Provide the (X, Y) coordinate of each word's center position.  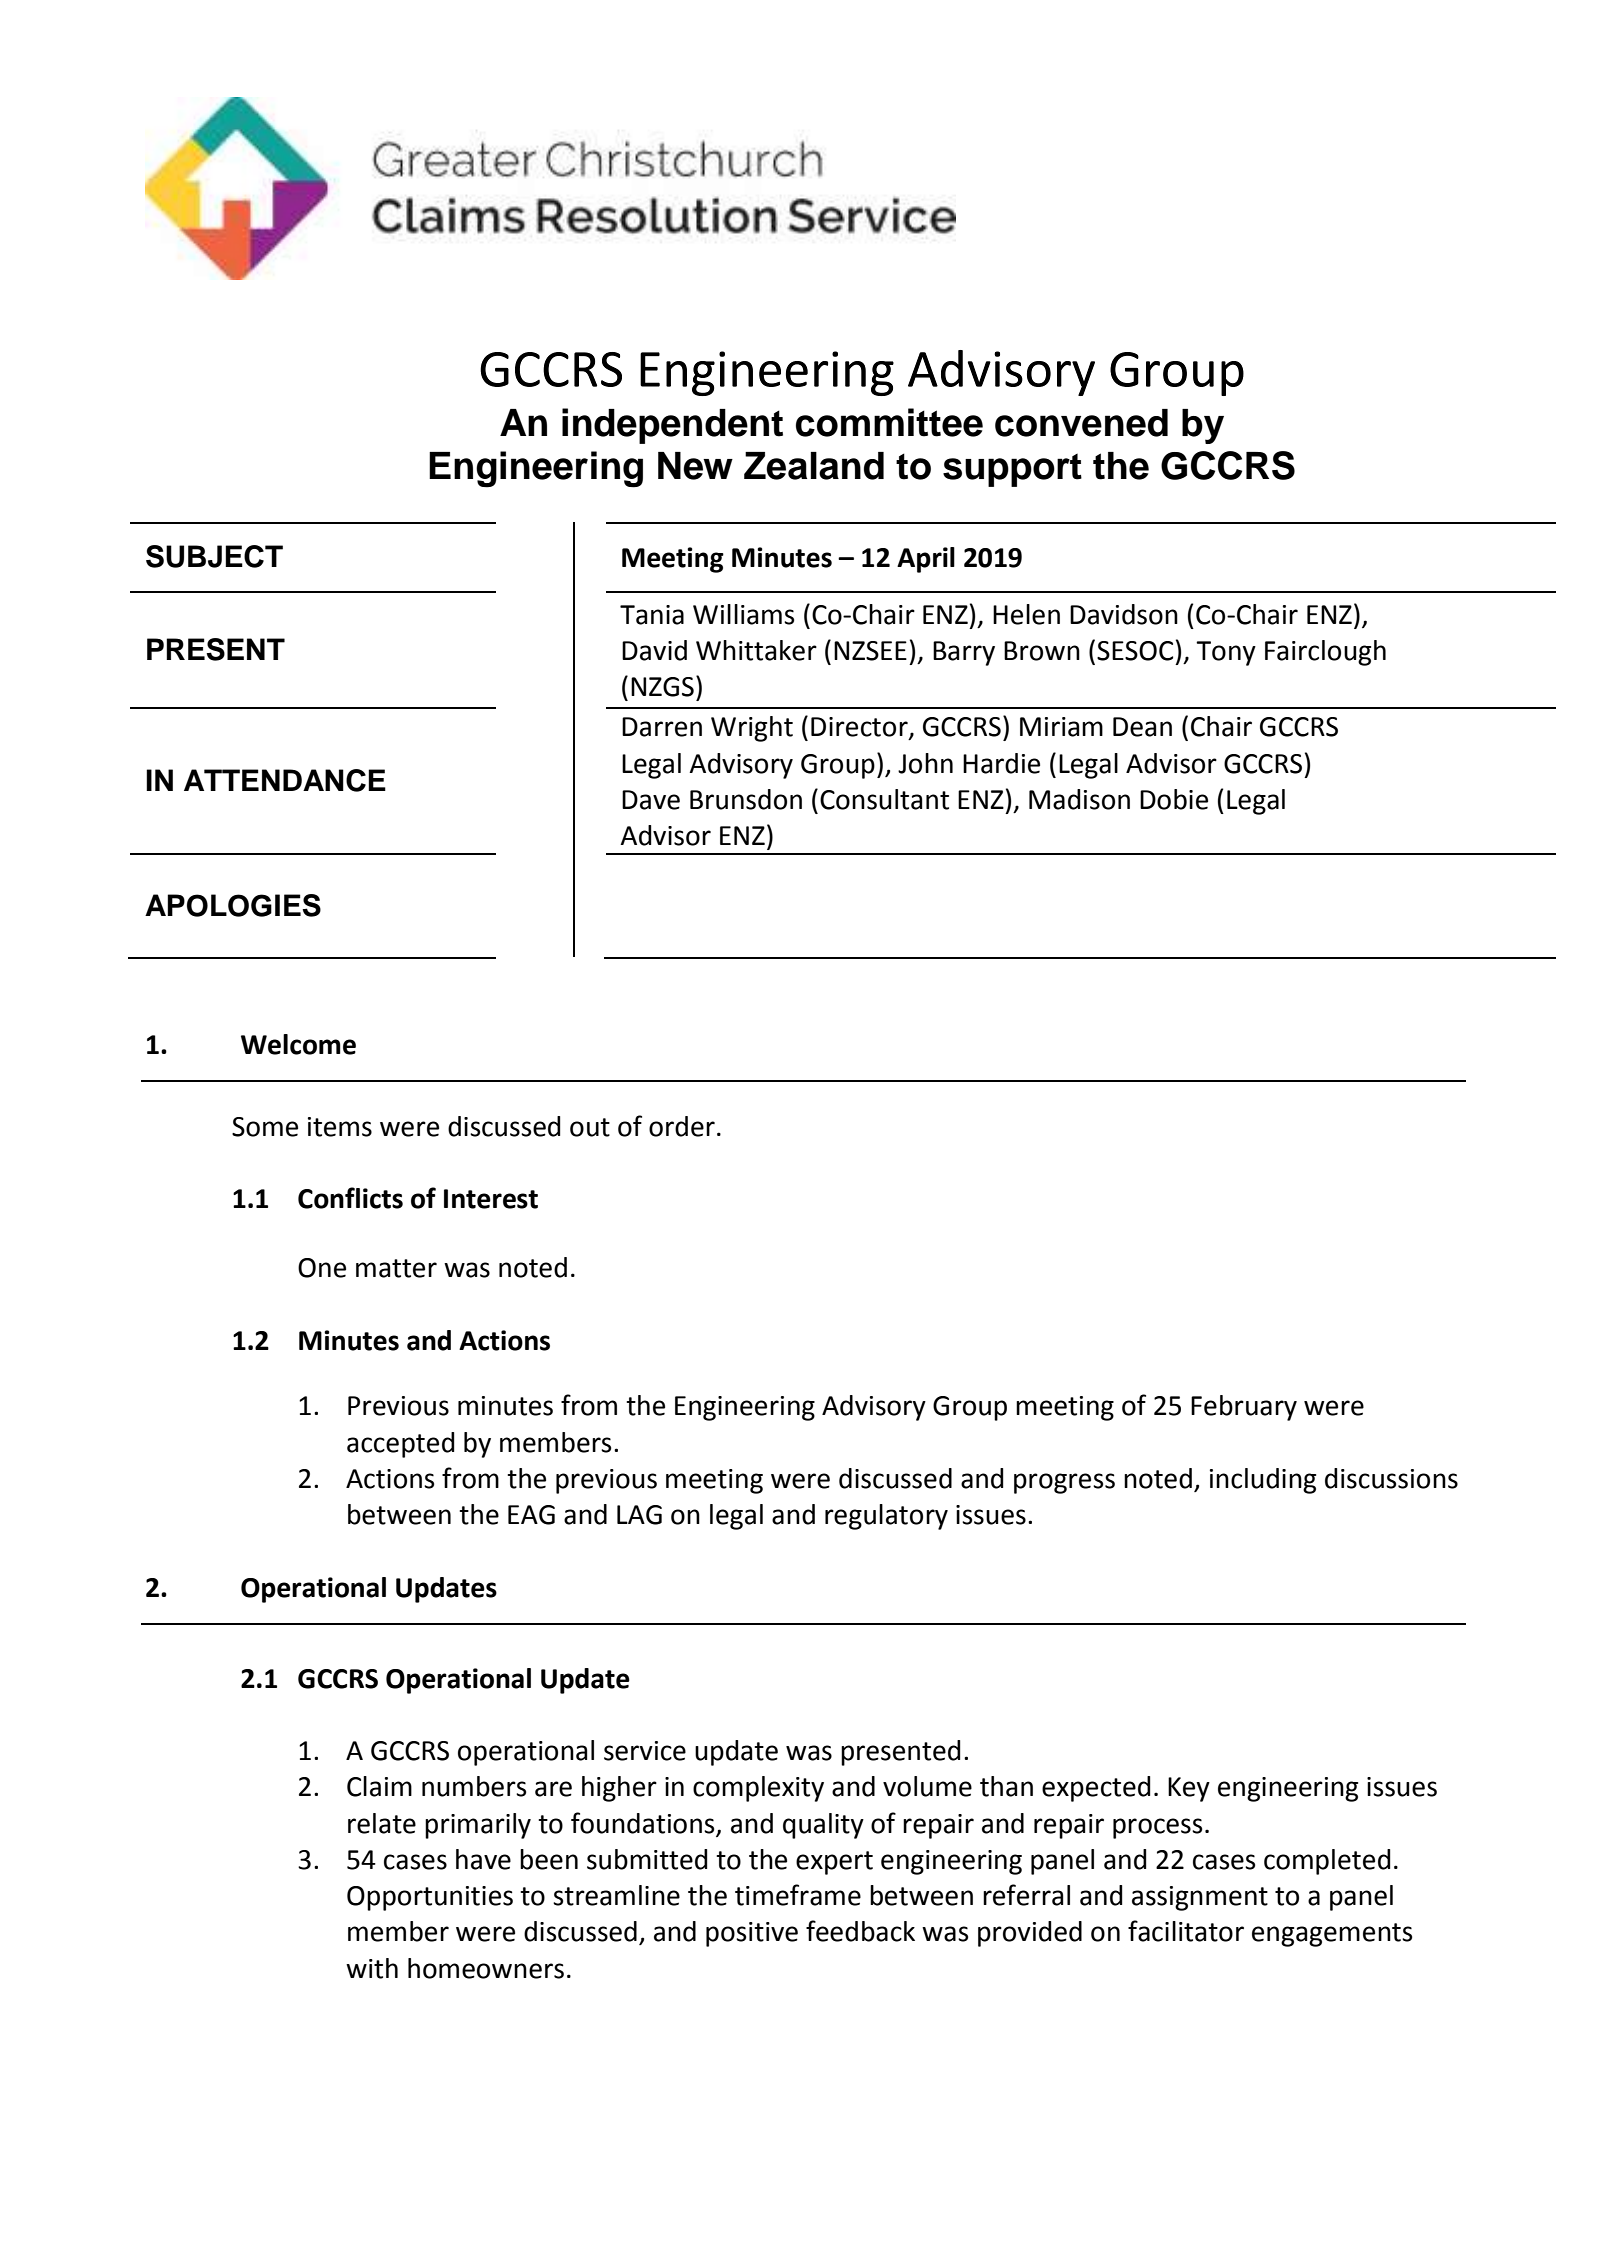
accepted (401, 1445)
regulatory (886, 1517)
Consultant (884, 799)
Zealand (814, 466)
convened (1081, 423)
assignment (1200, 1898)
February (1244, 1408)
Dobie (1174, 799)
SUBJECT (214, 556)
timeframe (798, 1895)
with (372, 1968)
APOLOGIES (233, 905)
